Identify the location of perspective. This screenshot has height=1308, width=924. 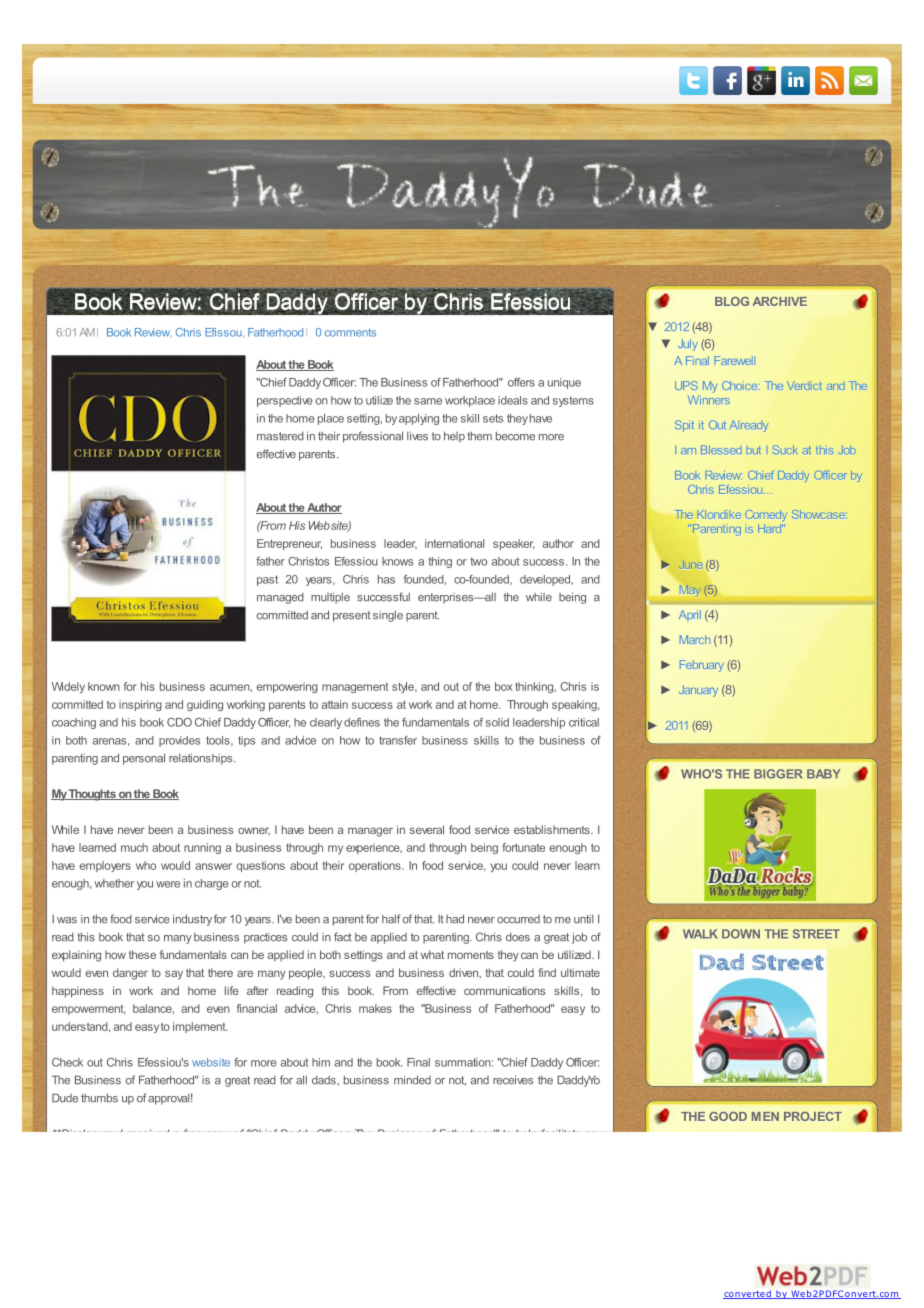
(285, 401).
